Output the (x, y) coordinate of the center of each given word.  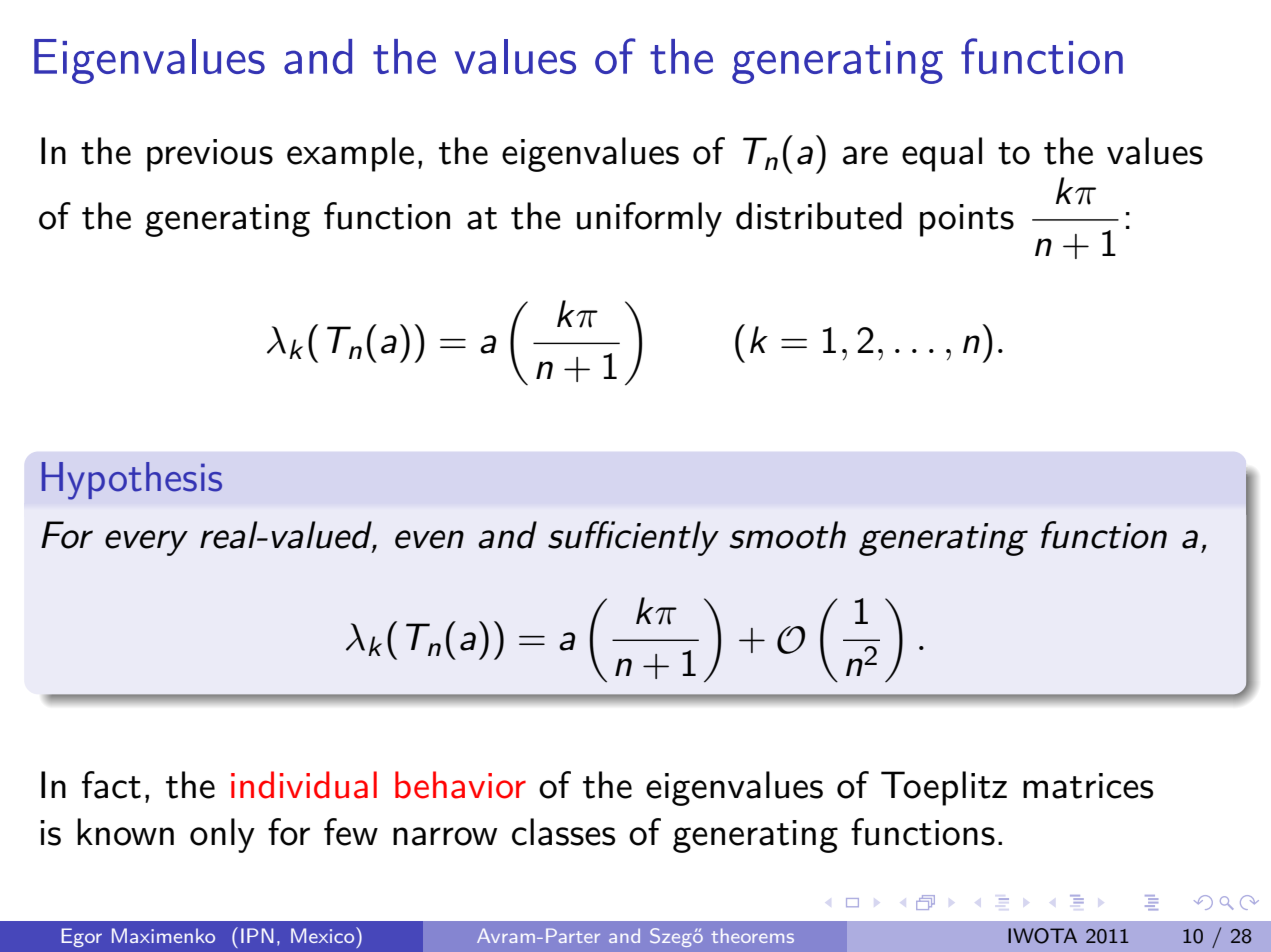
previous (210, 155)
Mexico (324, 935)
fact (111, 785)
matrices (1088, 786)
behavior (460, 785)
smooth (787, 535)
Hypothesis (132, 481)
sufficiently (633, 538)
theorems (752, 935)
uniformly (649, 219)
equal (942, 154)
